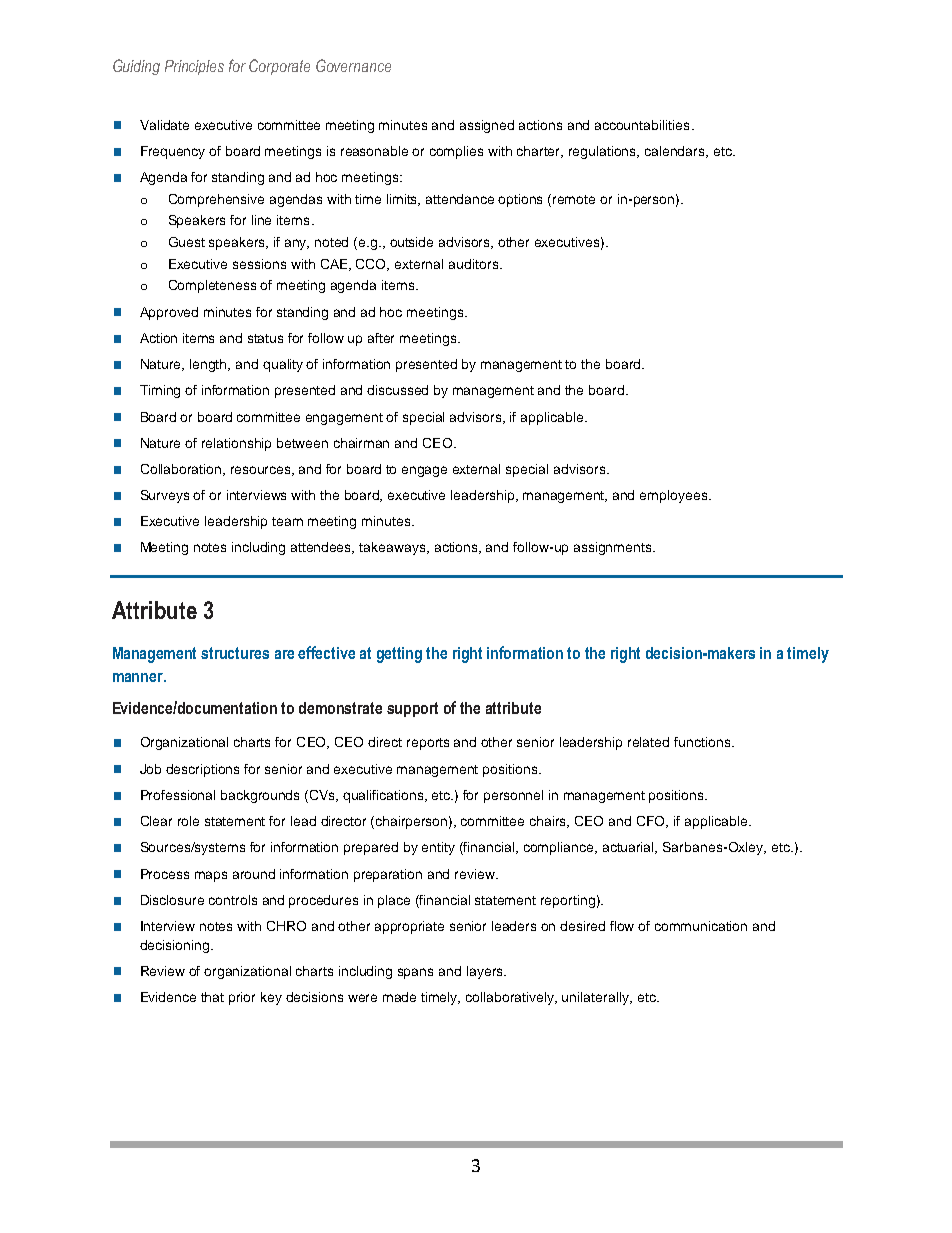 This image has height=1233, width=952. I want to click on Governance, so click(353, 65).
